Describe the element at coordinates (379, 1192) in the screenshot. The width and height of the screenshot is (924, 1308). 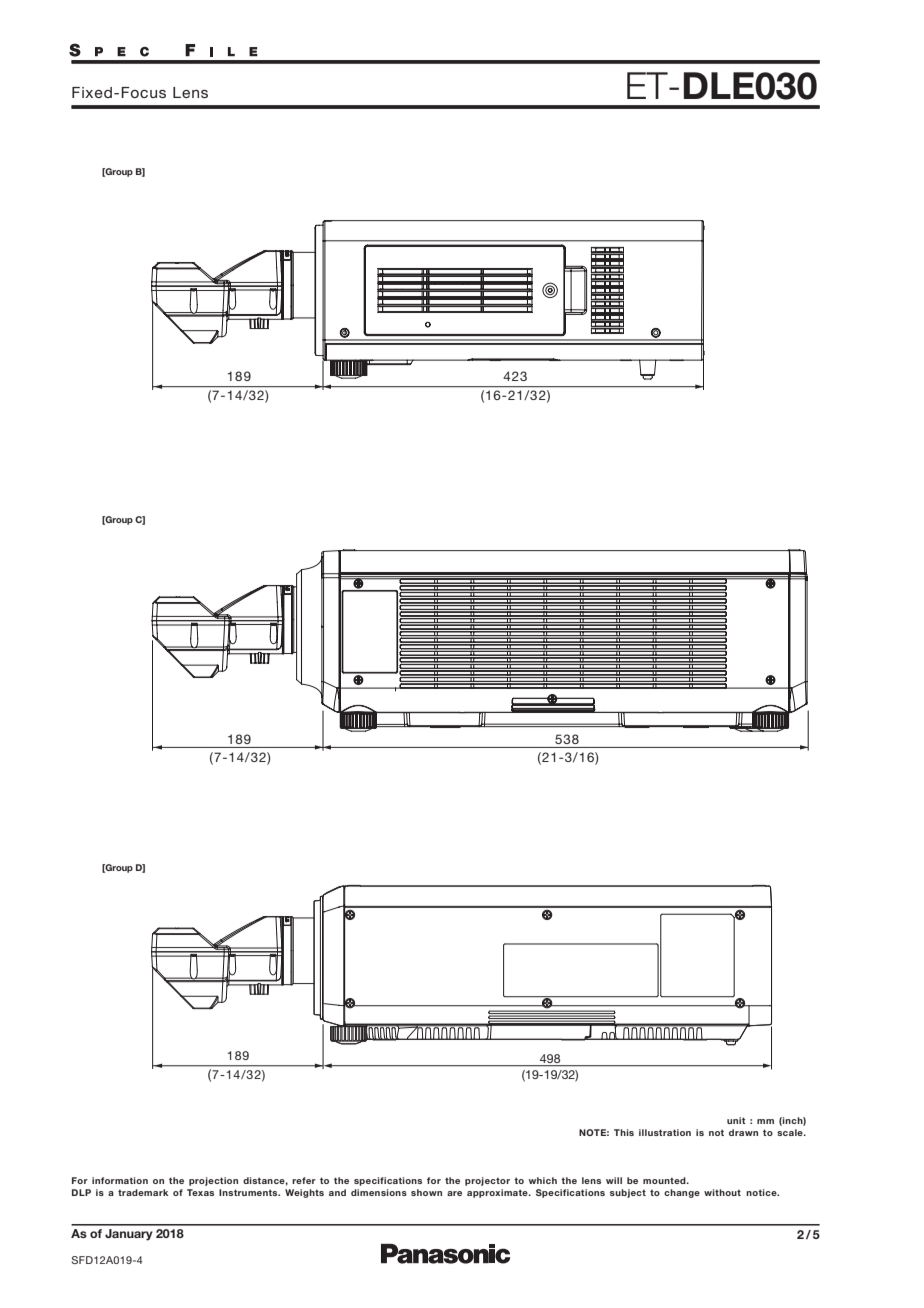
I see `dimensions` at that location.
